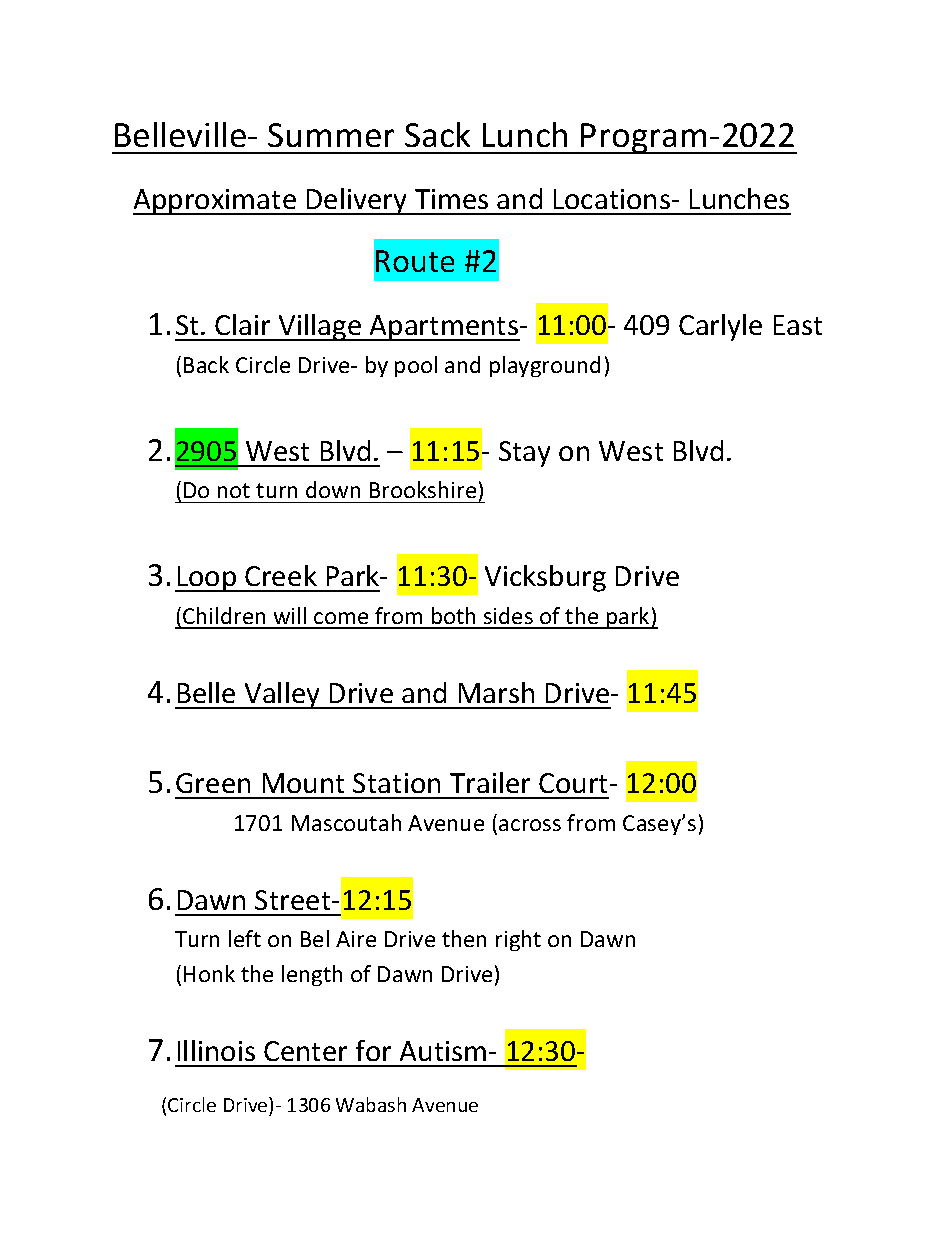 The width and height of the page is (952, 1233). I want to click on then, so click(464, 938).
